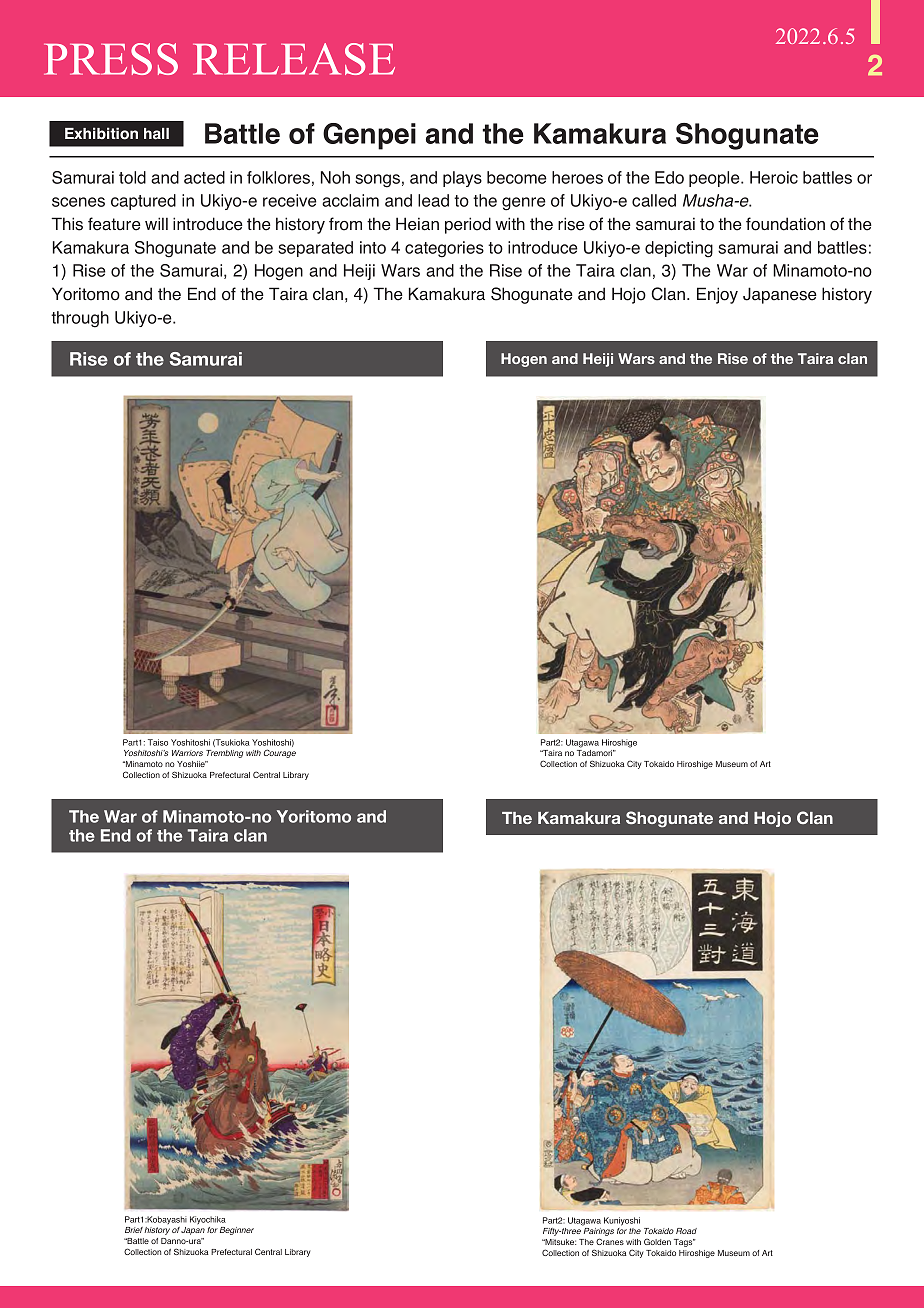  Describe the element at coordinates (187, 753) in the image. I see `Warriors` at that location.
